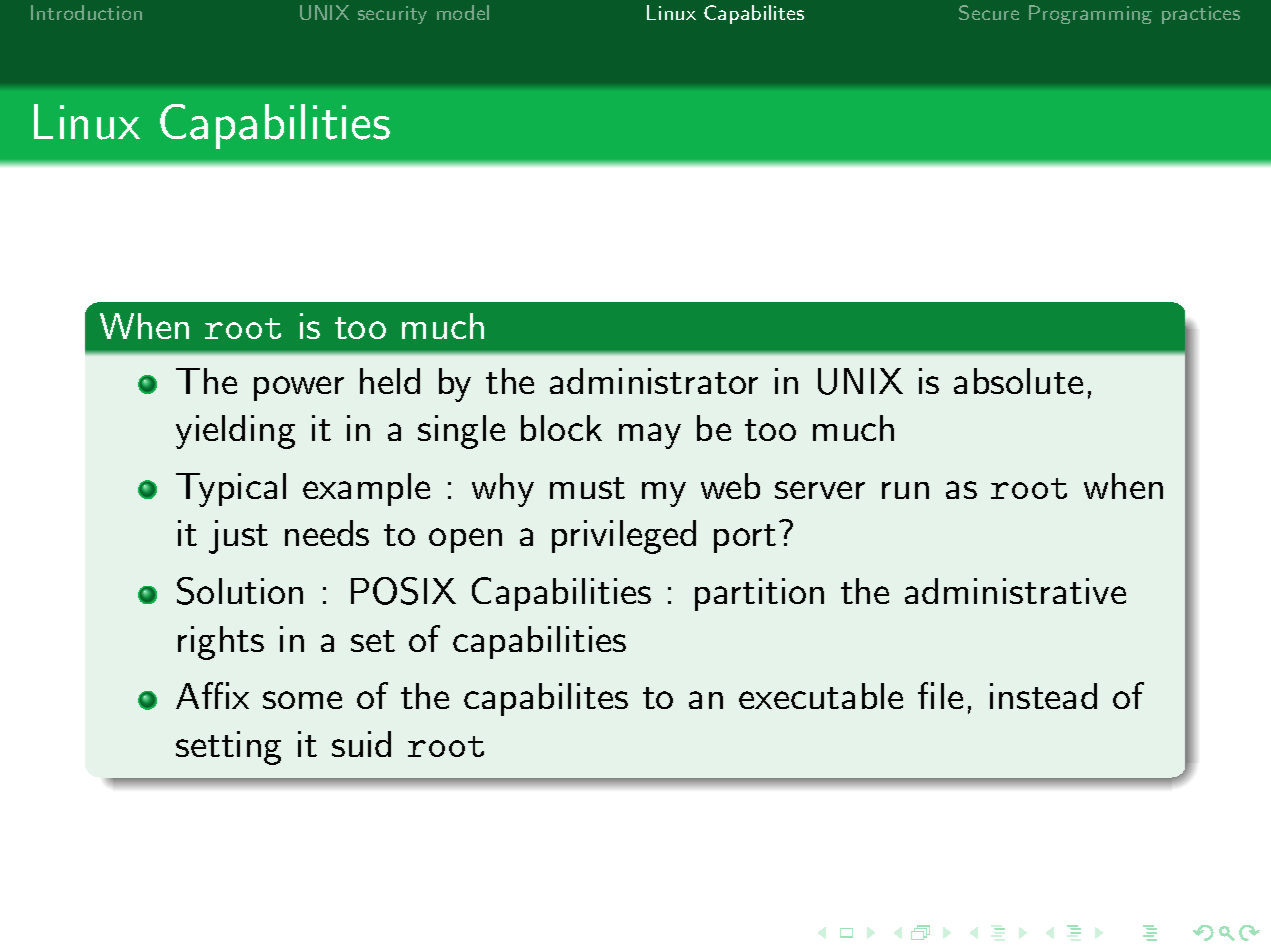 The width and height of the image is (1271, 952). Describe the element at coordinates (587, 488) in the image. I see `must` at that location.
